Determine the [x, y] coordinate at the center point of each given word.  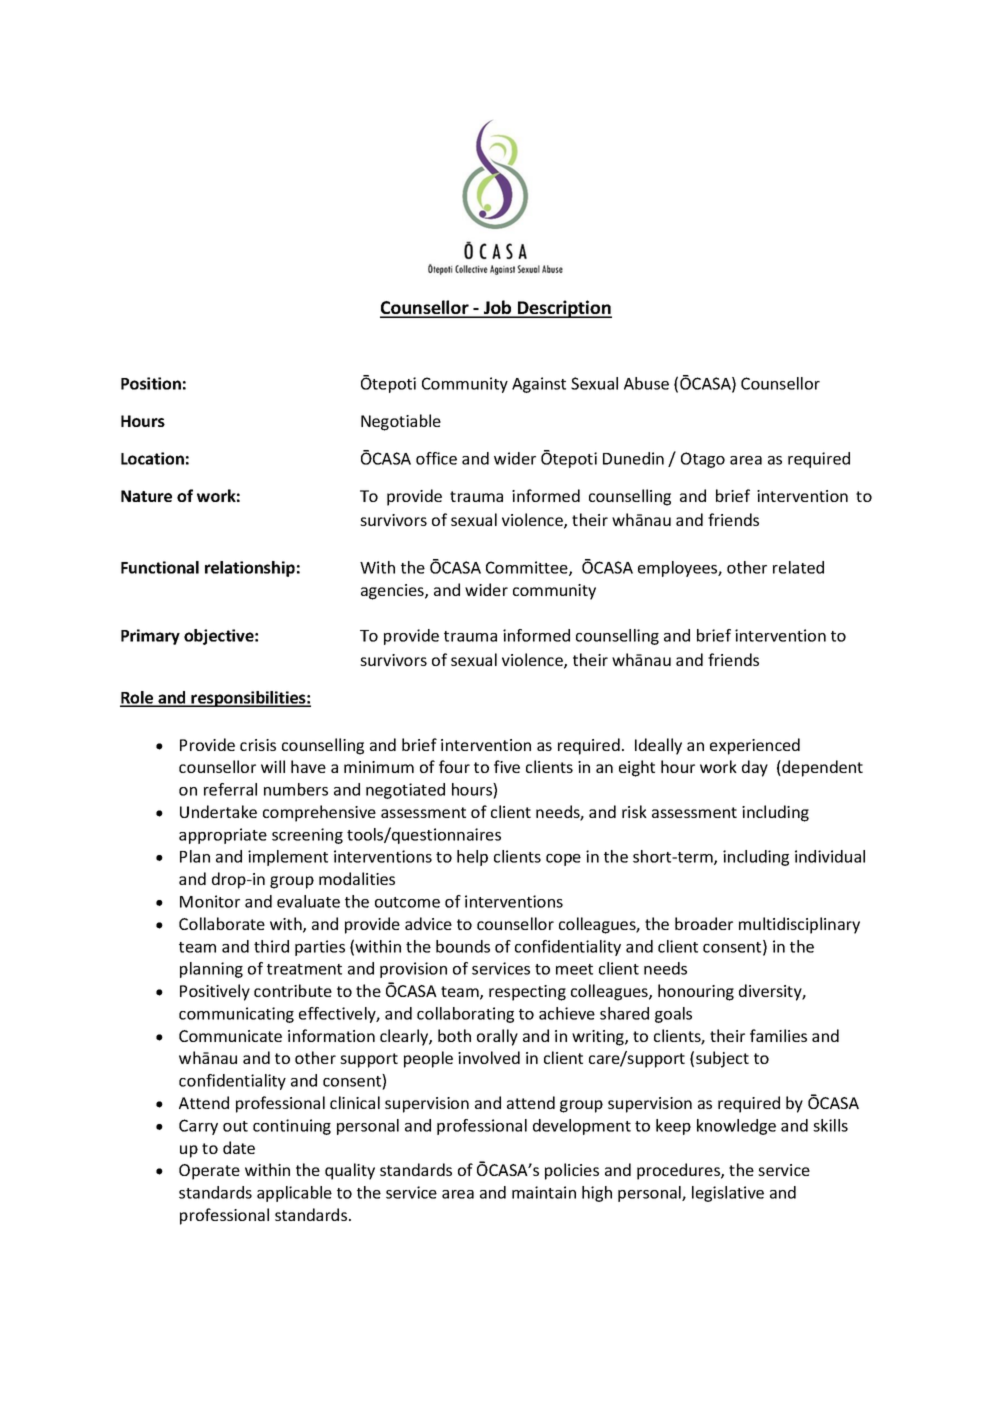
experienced [755, 746]
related [798, 567]
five [507, 766]
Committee [528, 568]
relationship [250, 569]
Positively [215, 992]
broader [704, 923]
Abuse [646, 383]
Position [151, 383]
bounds [463, 946]
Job [498, 308]
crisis [258, 745]
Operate [209, 1172]
